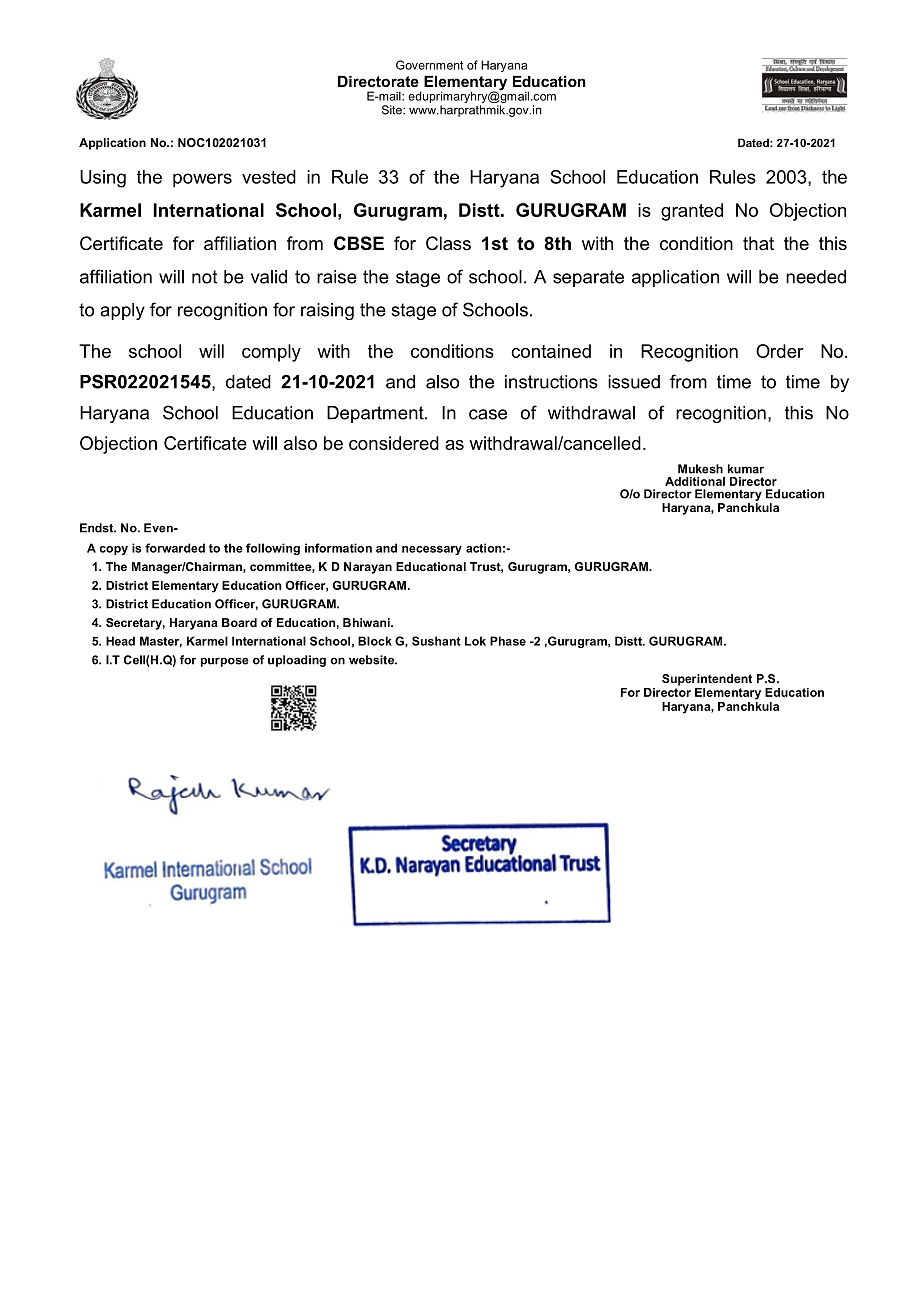 Image resolution: width=924 pixels, height=1308 pixels. Describe the element at coordinates (202, 180) in the screenshot. I see `powers` at that location.
